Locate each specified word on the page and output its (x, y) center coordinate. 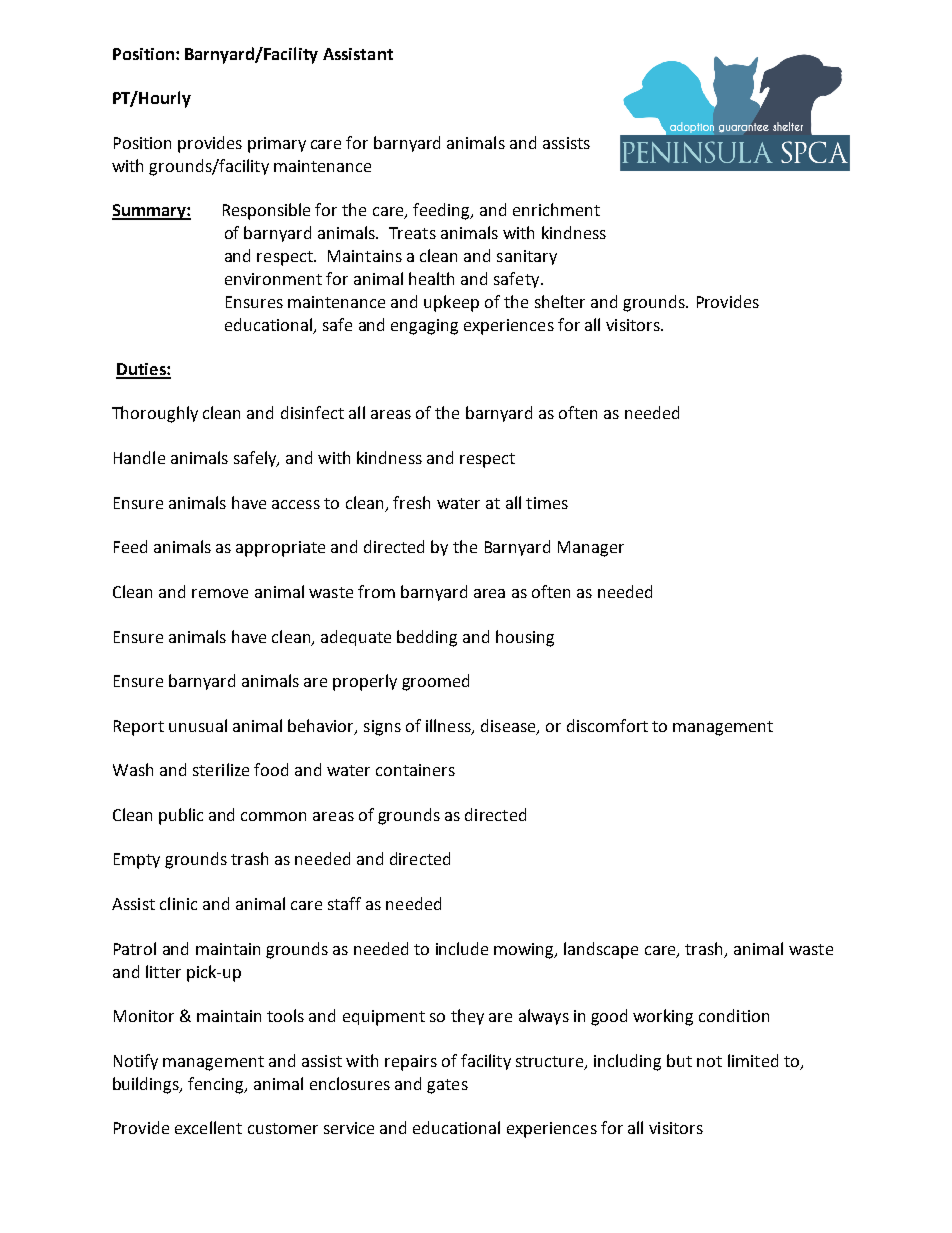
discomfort (607, 725)
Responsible (266, 211)
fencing (217, 1085)
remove (220, 593)
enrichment (556, 209)
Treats (412, 233)
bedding (427, 638)
